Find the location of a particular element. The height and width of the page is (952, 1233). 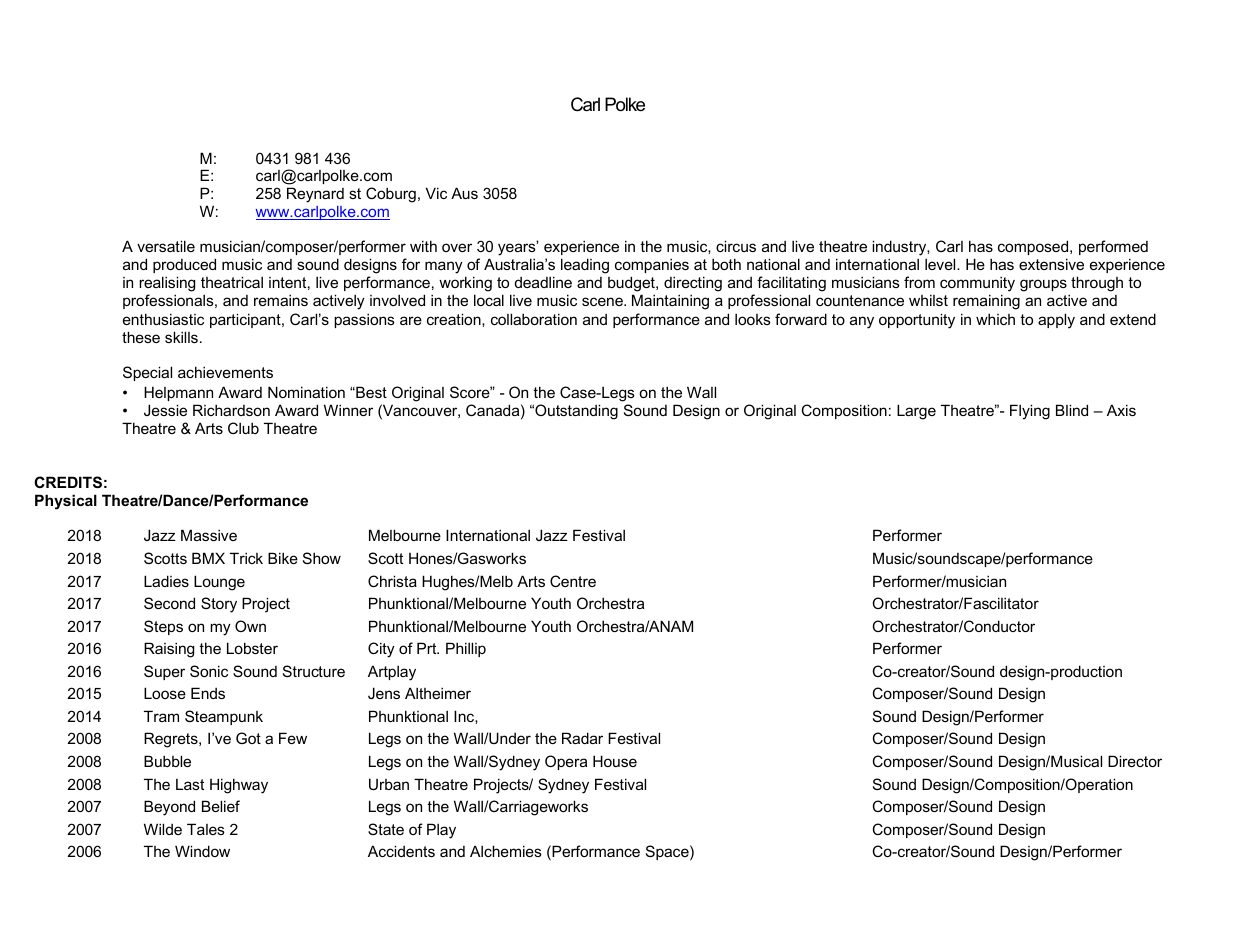

Tales is located at coordinates (206, 829).
